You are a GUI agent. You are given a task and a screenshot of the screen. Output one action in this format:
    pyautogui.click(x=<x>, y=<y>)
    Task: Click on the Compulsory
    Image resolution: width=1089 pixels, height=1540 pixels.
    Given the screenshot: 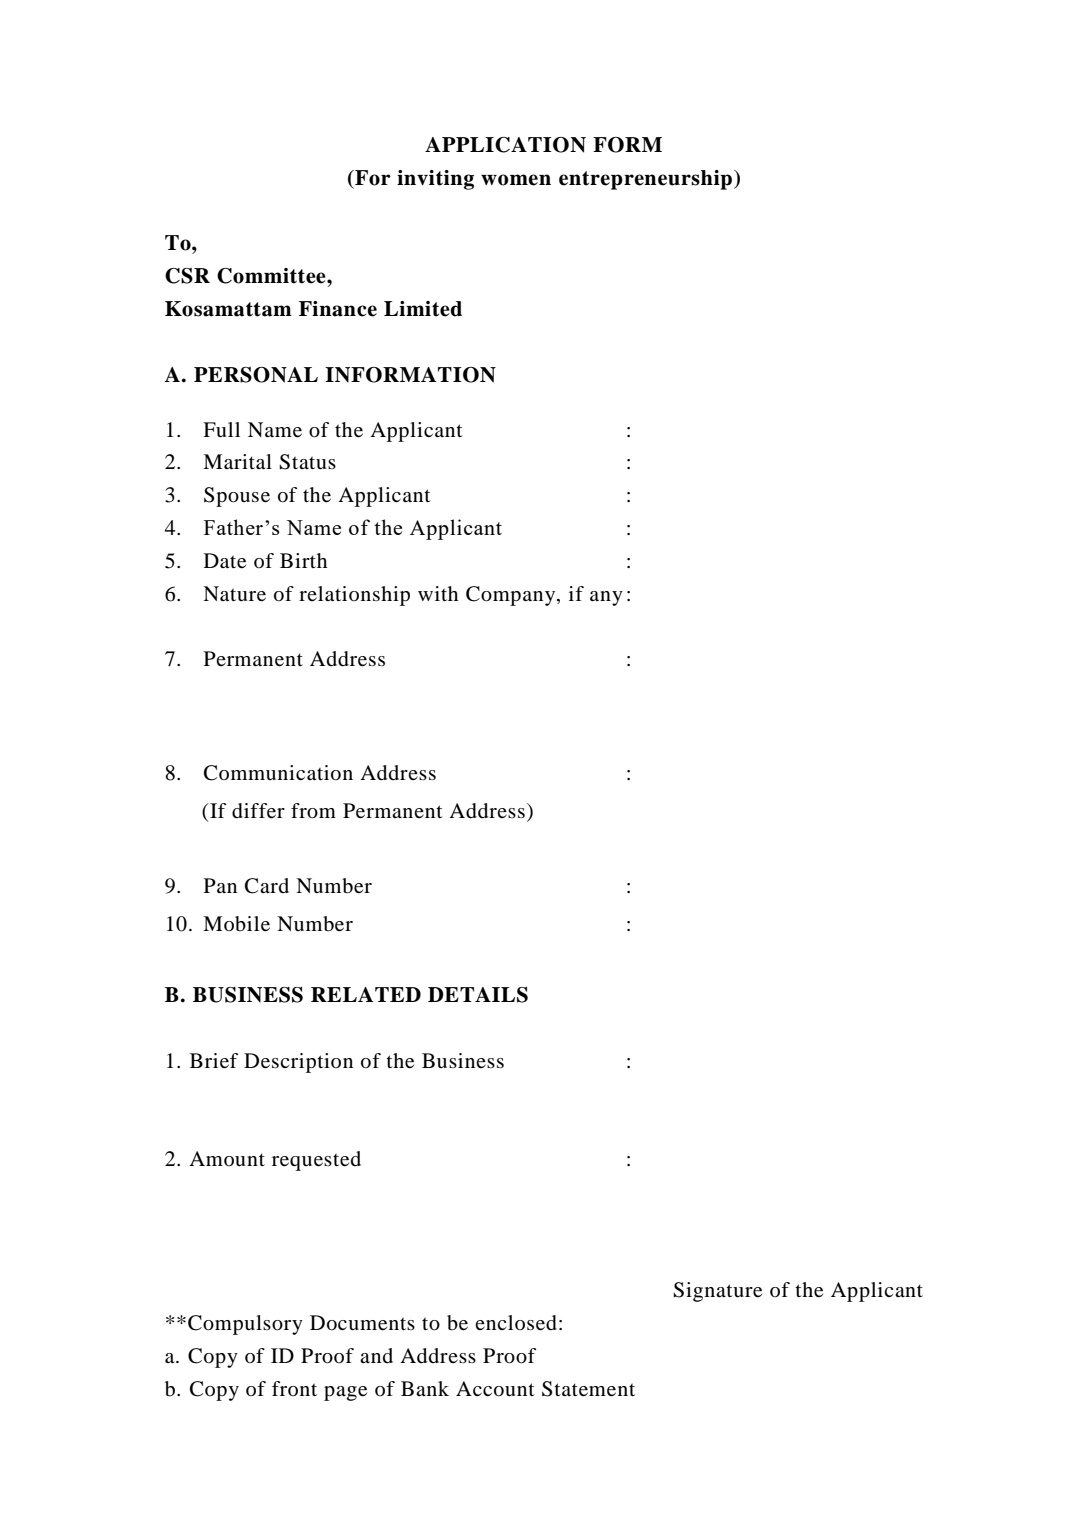 What is the action you would take?
    pyautogui.click(x=245, y=1325)
